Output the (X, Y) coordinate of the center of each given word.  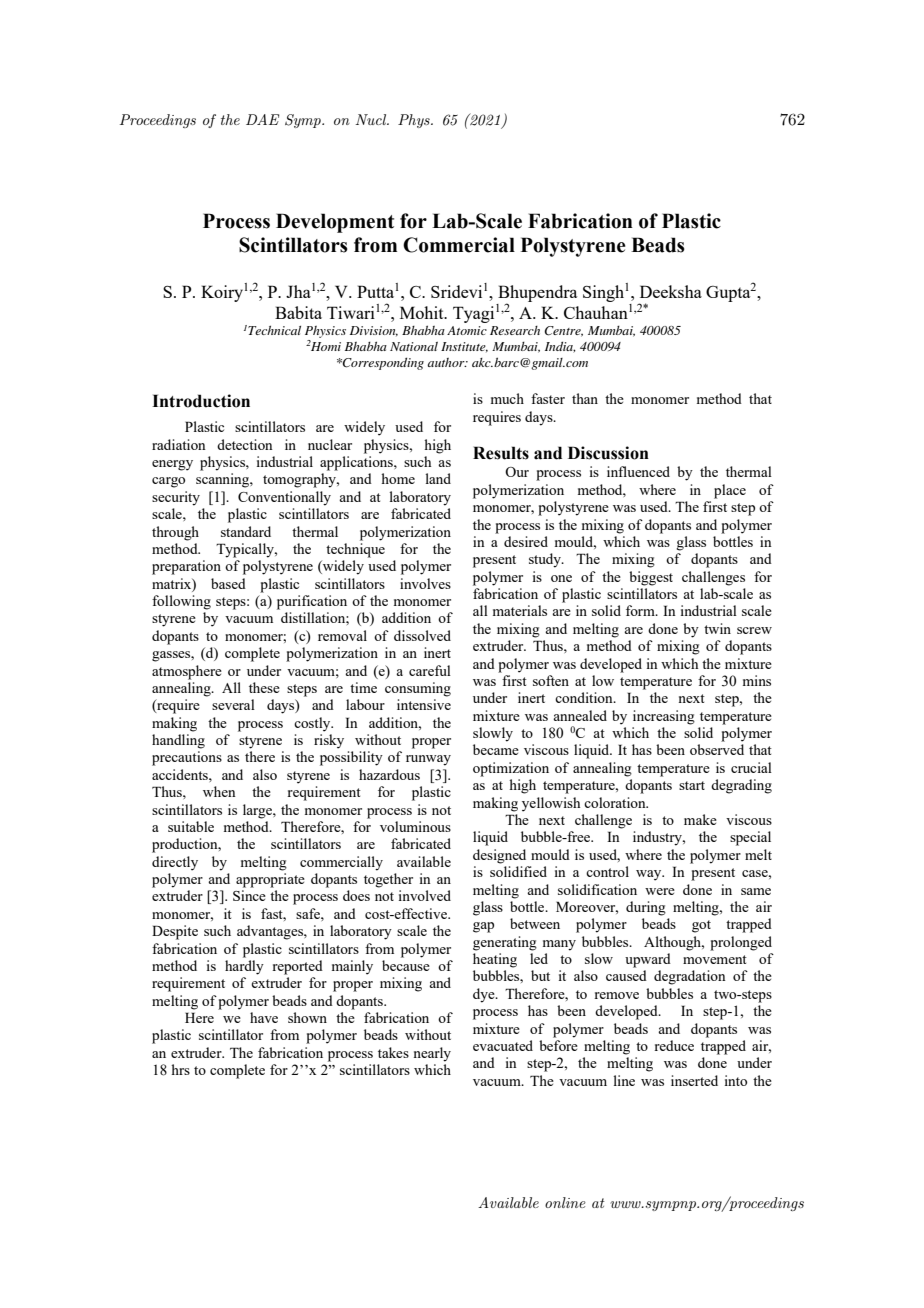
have (264, 1017)
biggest (651, 578)
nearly (432, 1054)
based (228, 583)
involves (425, 583)
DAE (262, 119)
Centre (563, 331)
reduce (674, 1045)
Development (335, 223)
